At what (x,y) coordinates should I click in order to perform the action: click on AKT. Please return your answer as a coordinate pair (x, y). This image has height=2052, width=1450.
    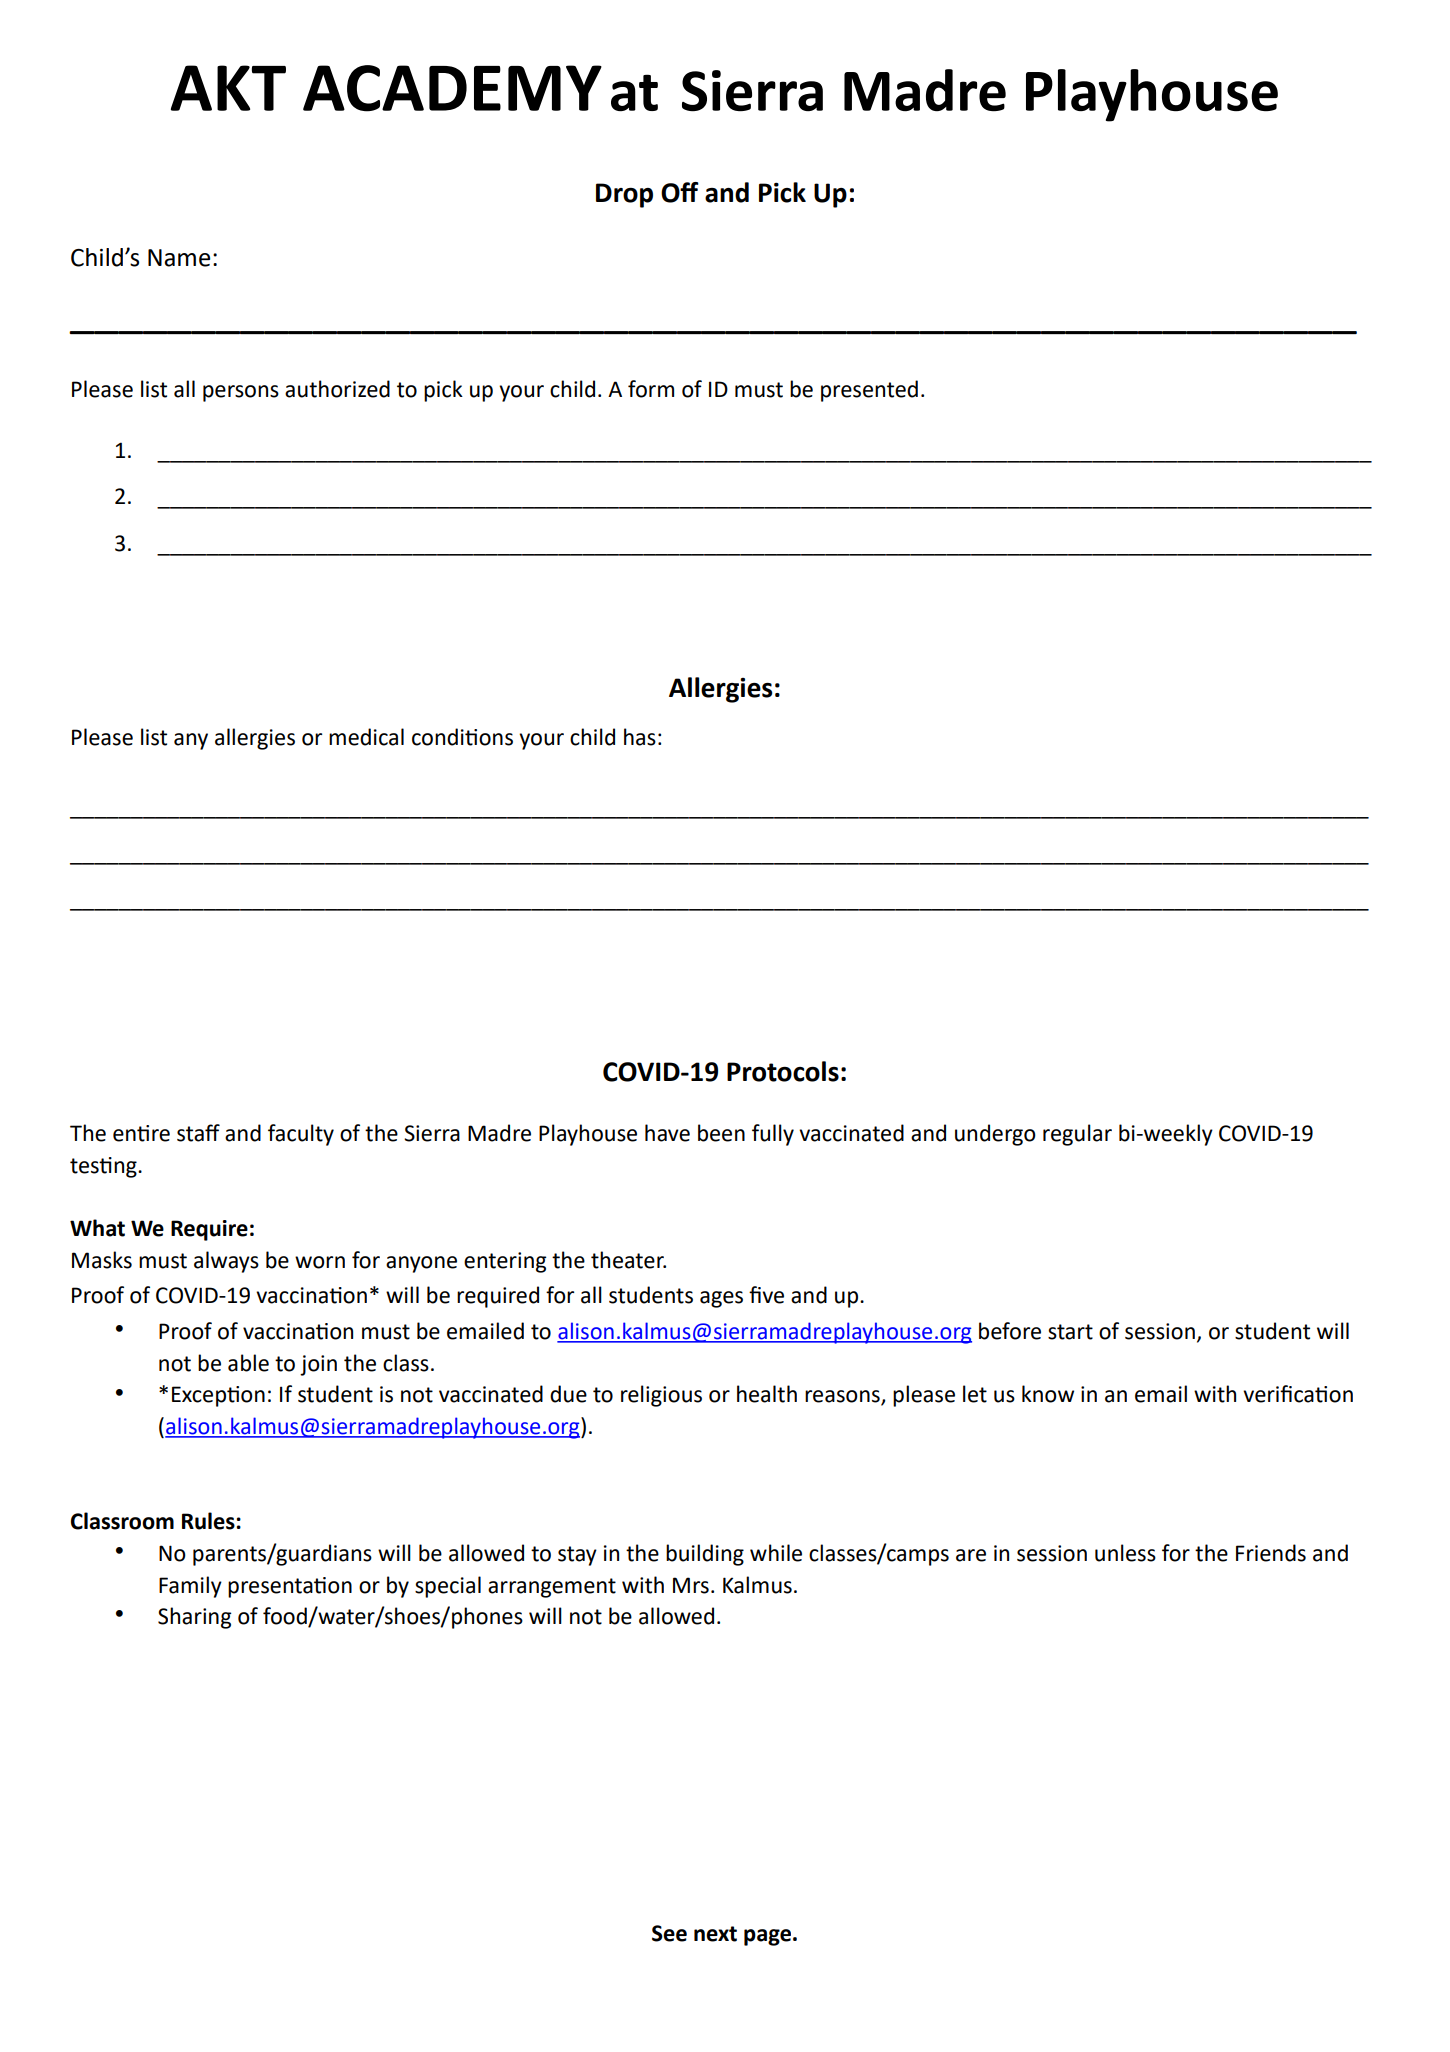
    Looking at the image, I should click on (228, 88).
